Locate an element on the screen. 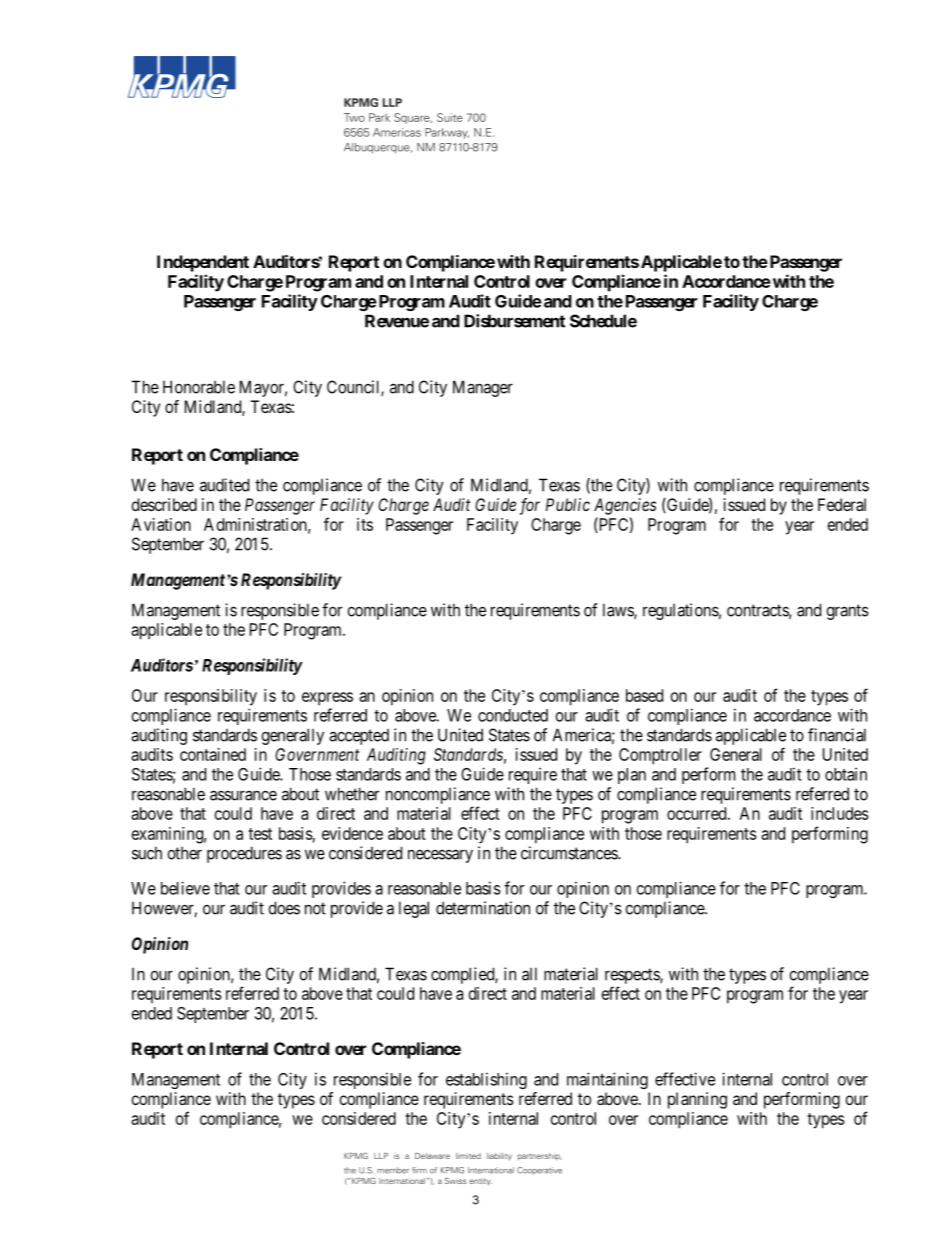 The height and width of the screenshot is (1233, 952). conducted is located at coordinates (513, 715).
